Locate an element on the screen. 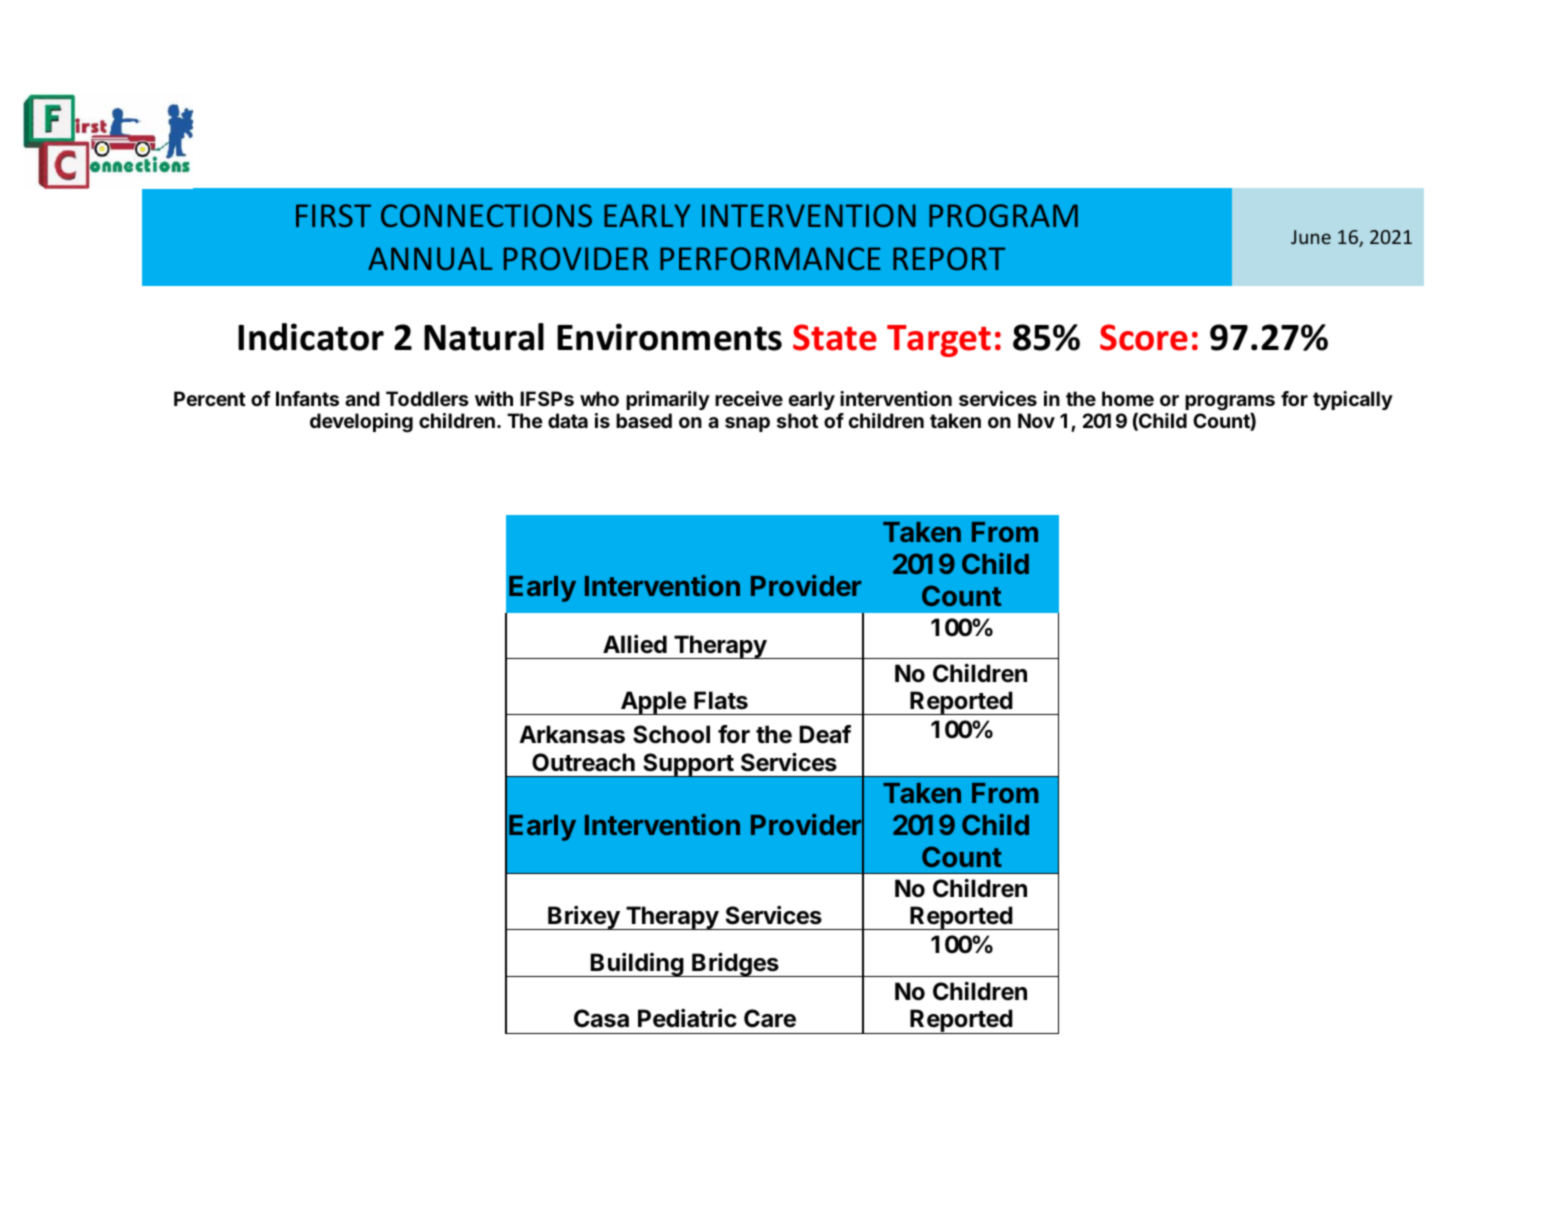  home is located at coordinates (1128, 398).
